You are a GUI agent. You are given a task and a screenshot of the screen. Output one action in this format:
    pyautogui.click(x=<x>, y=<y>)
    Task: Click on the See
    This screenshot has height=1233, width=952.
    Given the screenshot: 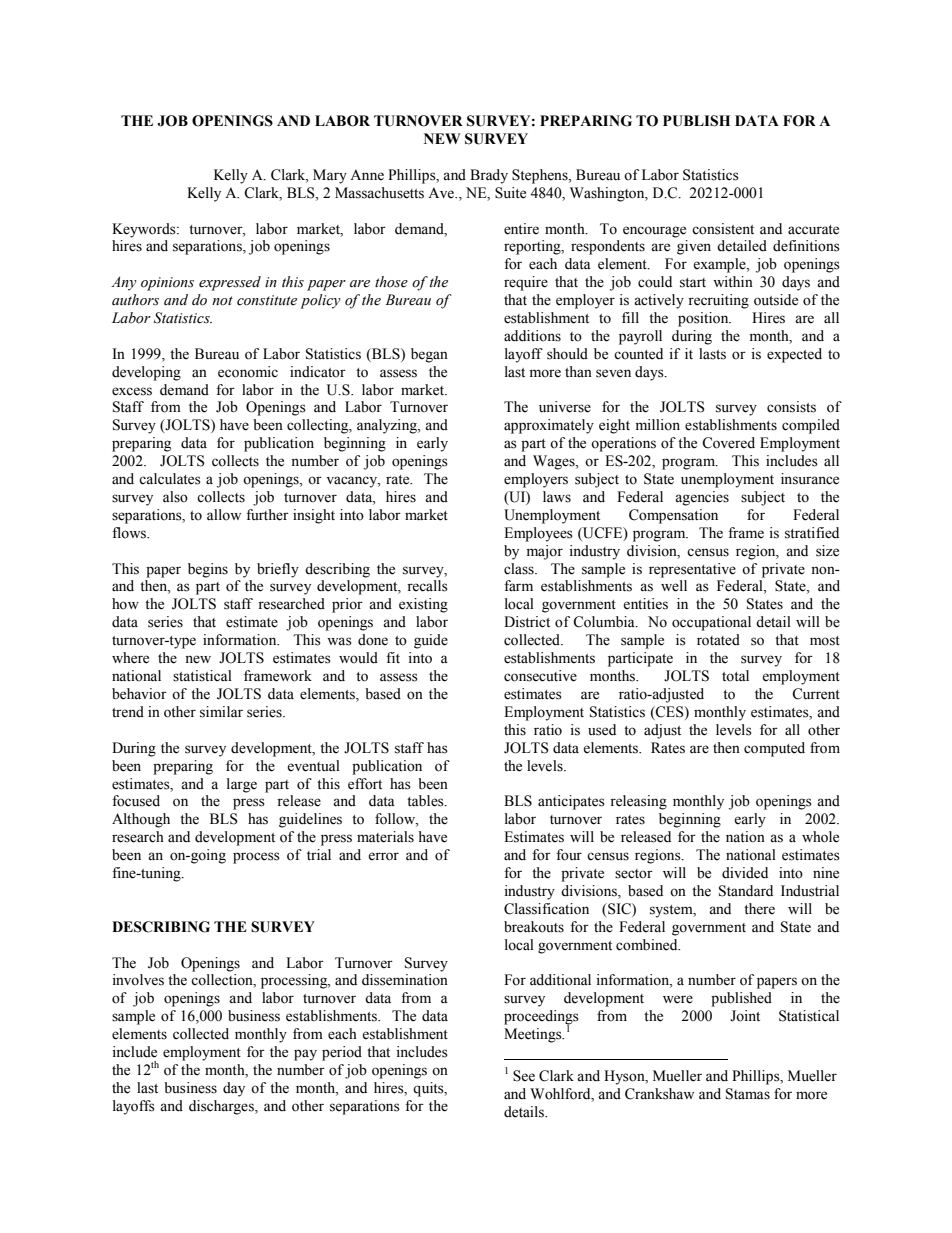 What is the action you would take?
    pyautogui.click(x=524, y=1076)
